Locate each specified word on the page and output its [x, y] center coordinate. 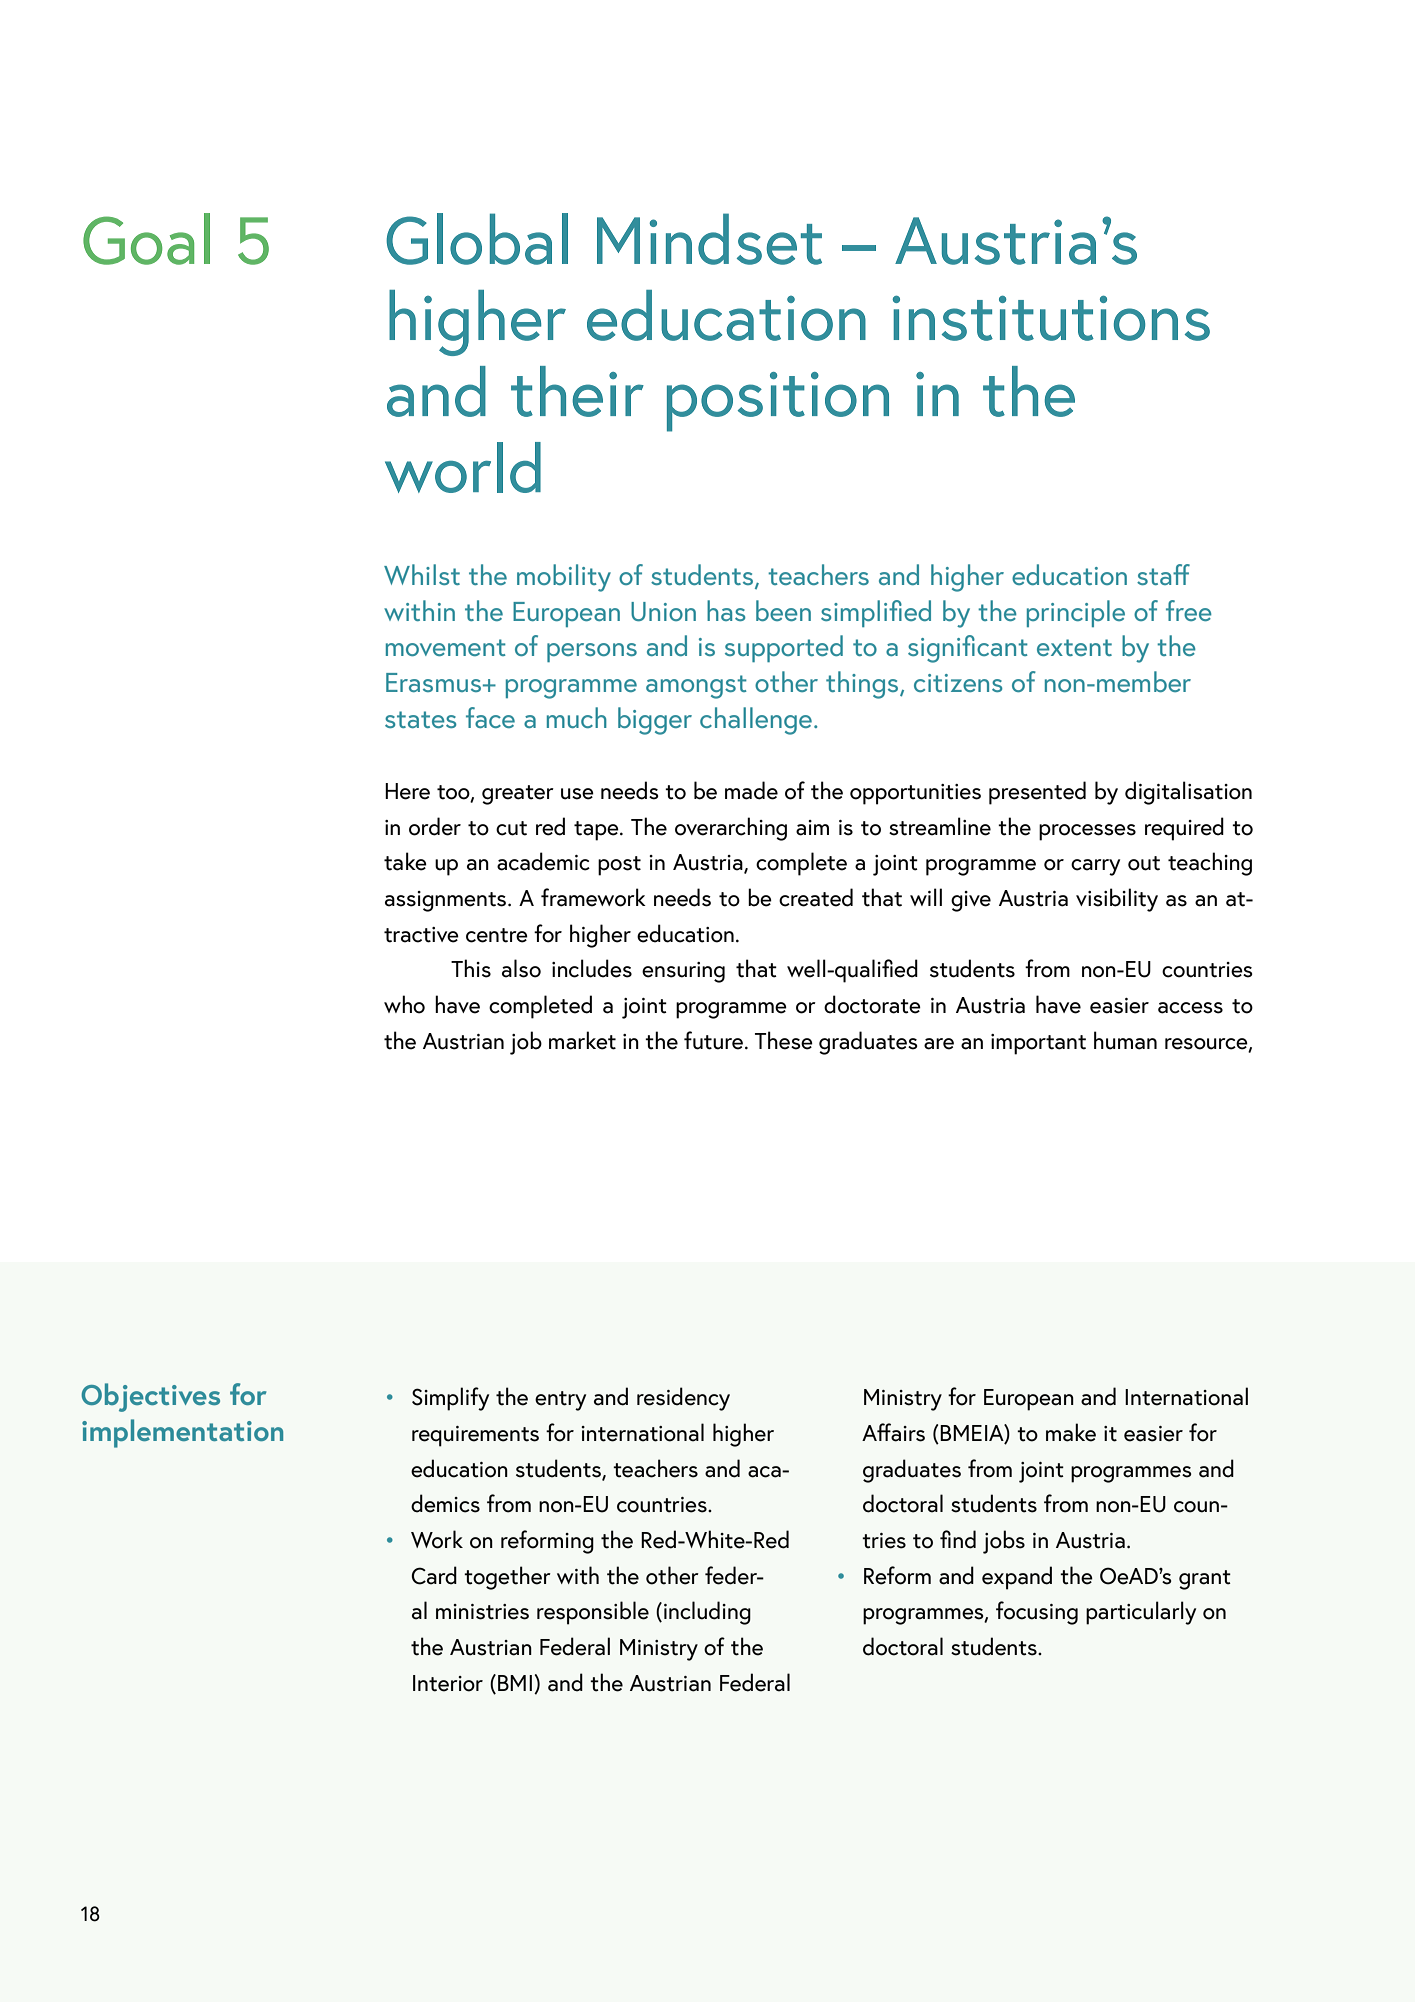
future [713, 1040]
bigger [655, 721]
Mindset [709, 239]
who [404, 1004]
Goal [146, 239]
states [421, 719]
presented [1037, 793]
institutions [1051, 318]
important [1038, 1044]
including [707, 1613]
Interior [448, 1683]
